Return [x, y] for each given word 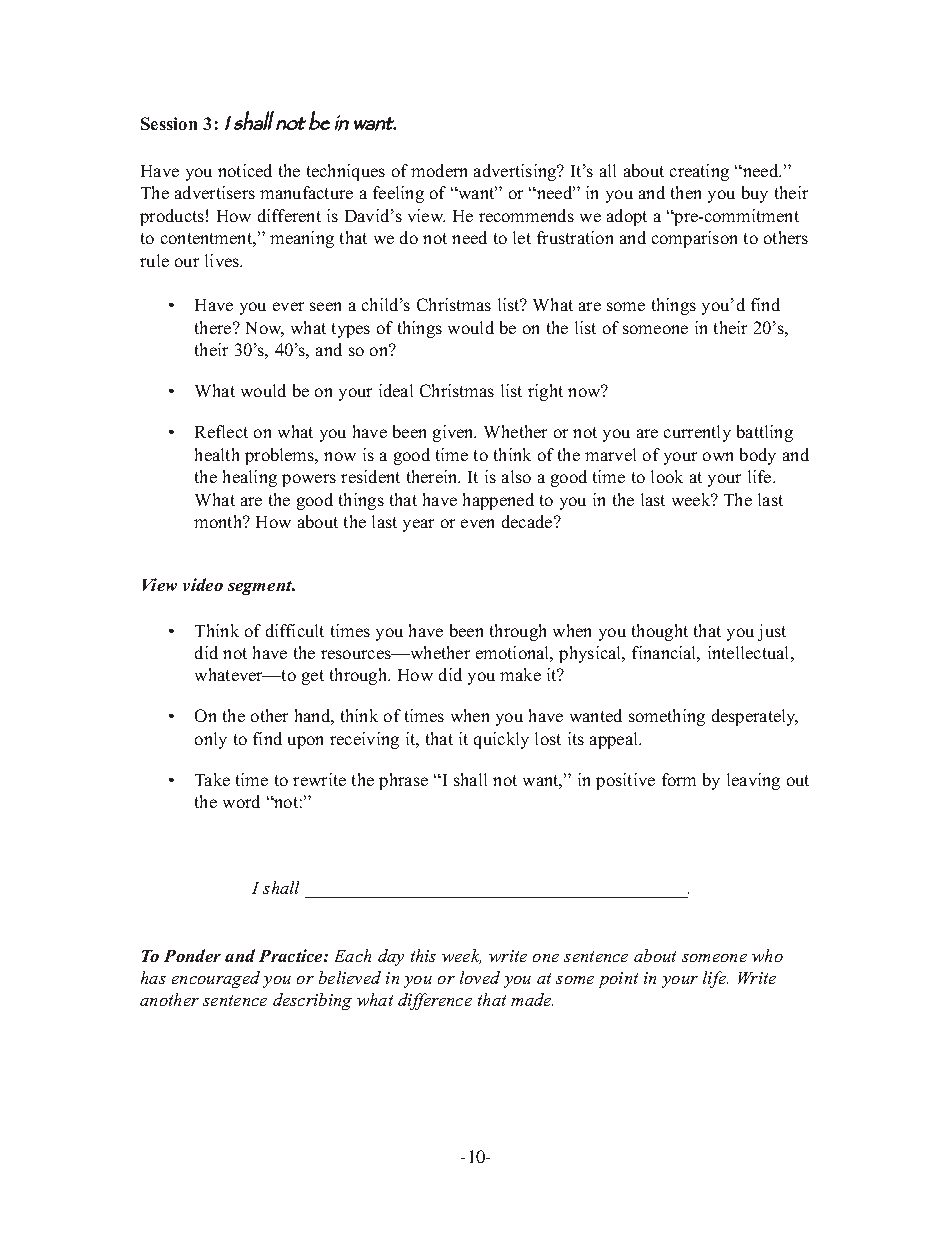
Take [212, 779]
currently [697, 433]
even [477, 523]
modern [439, 170]
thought [660, 632]
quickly [501, 740]
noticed [245, 170]
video [203, 584]
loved [480, 977]
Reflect [221, 431]
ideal [396, 390]
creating [699, 172]
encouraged [216, 979]
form [679, 779]
